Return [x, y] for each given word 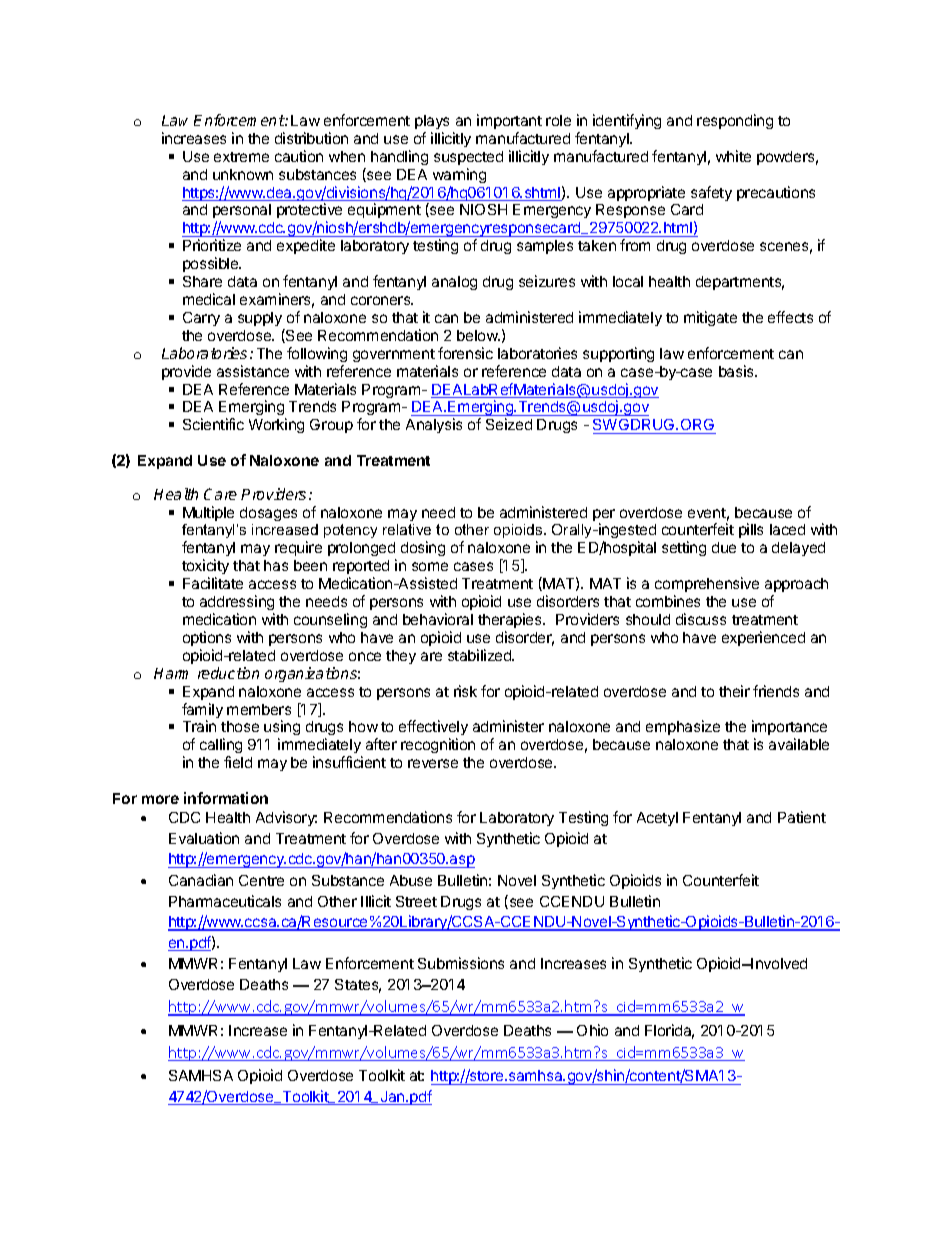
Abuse [411, 880]
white [733, 156]
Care [220, 494]
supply [260, 319]
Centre [261, 880]
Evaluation [204, 838]
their [734, 691]
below [478, 335]
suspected [468, 158]
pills [751, 530]
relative [407, 529]
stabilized [481, 655]
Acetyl [657, 819]
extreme [241, 157]
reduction [228, 673]
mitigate [710, 318]
